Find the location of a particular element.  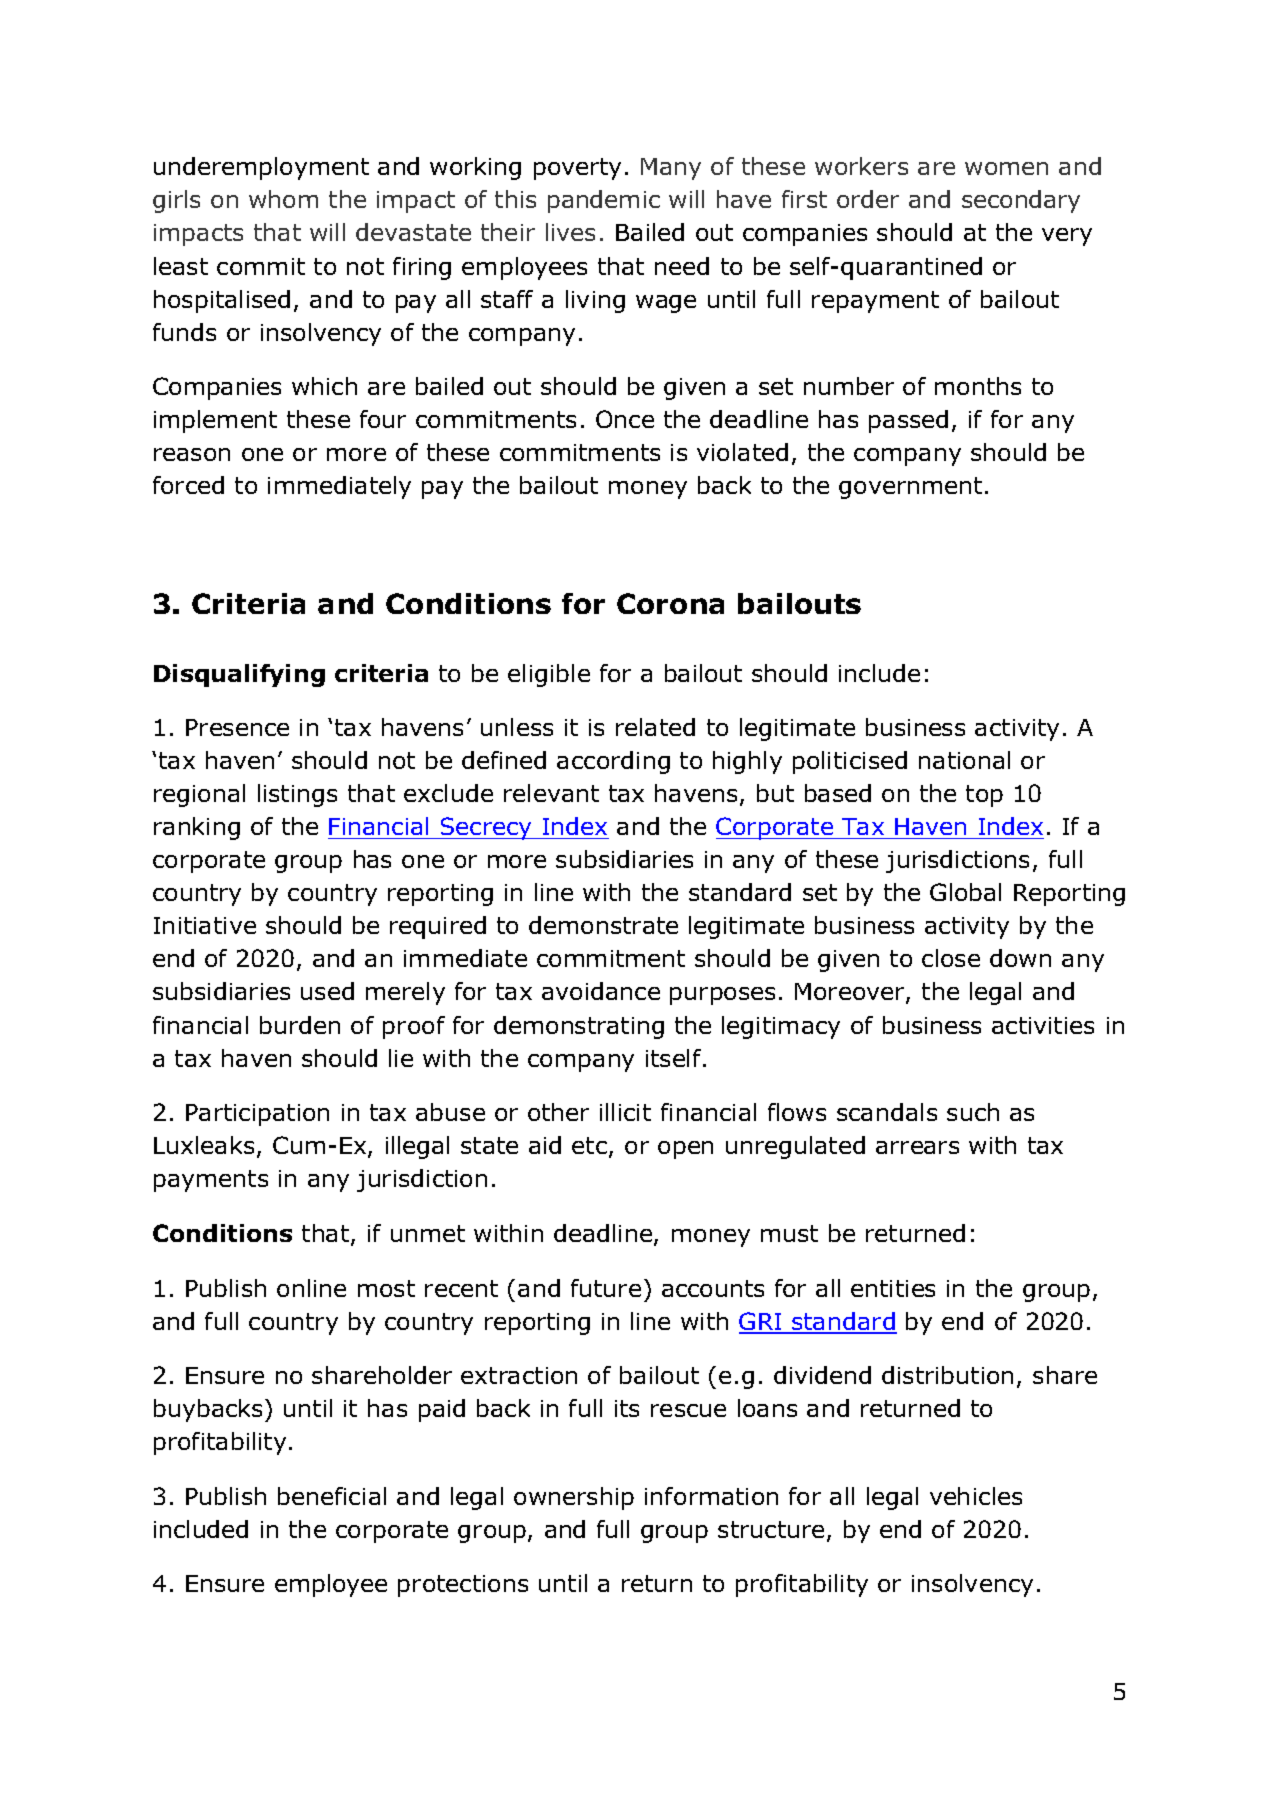

secondary is located at coordinates (1021, 201).
